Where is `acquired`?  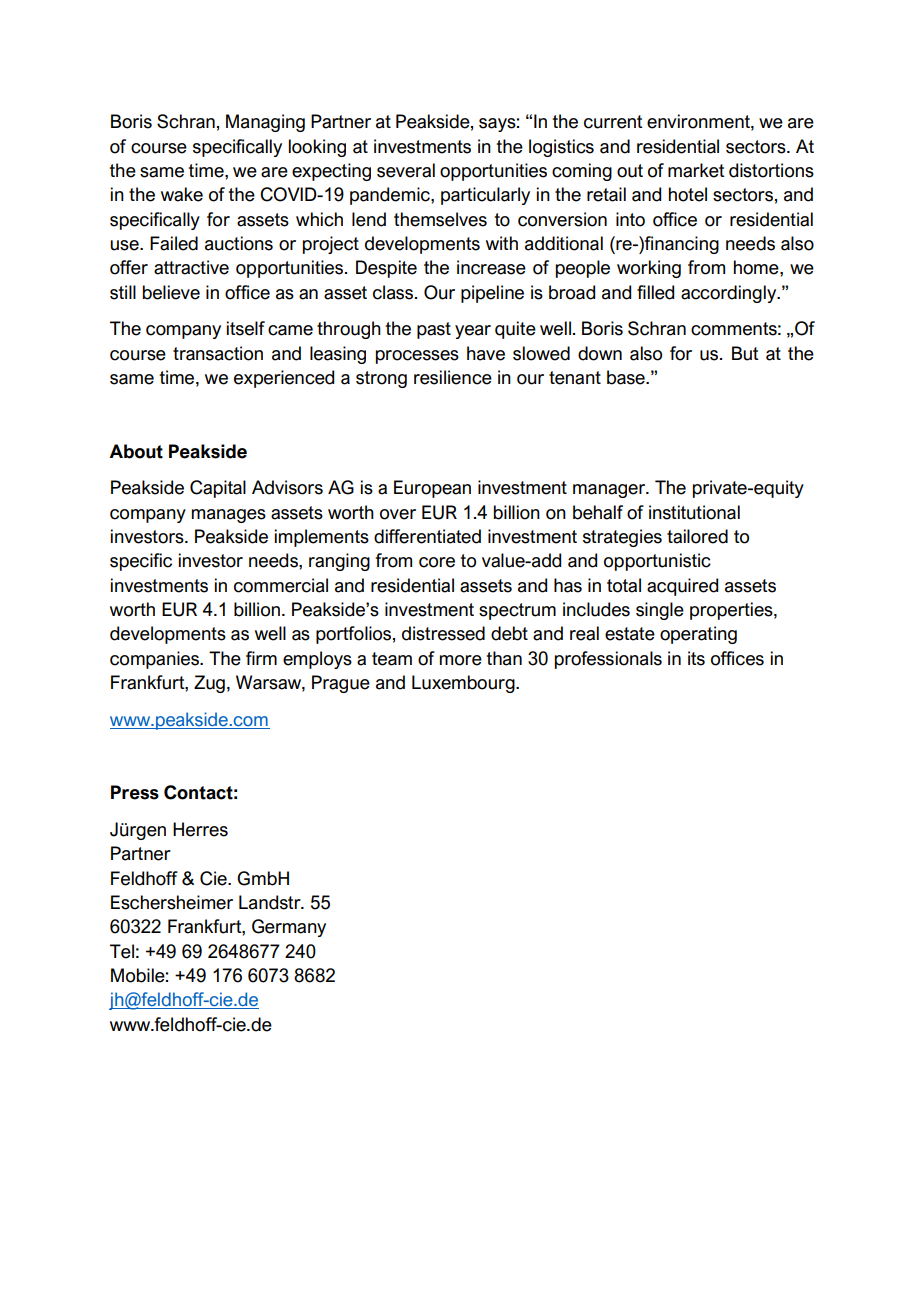 acquired is located at coordinates (682, 587).
